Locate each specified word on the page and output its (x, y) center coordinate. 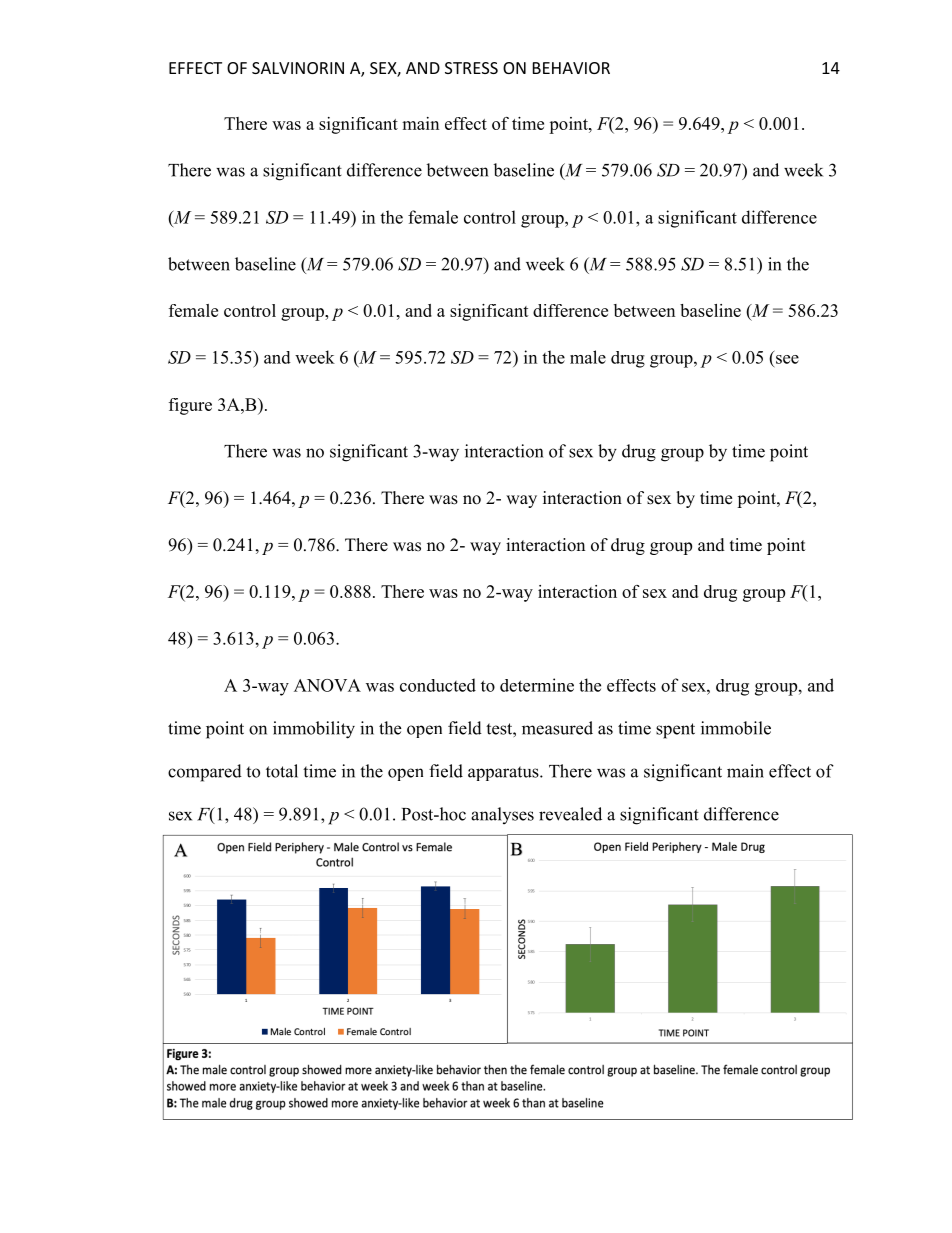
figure (190, 406)
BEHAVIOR (571, 68)
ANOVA (327, 685)
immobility (314, 730)
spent (675, 731)
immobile (736, 728)
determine (537, 685)
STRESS (471, 68)
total (282, 771)
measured (557, 728)
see (787, 359)
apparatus (504, 773)
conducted (438, 685)
